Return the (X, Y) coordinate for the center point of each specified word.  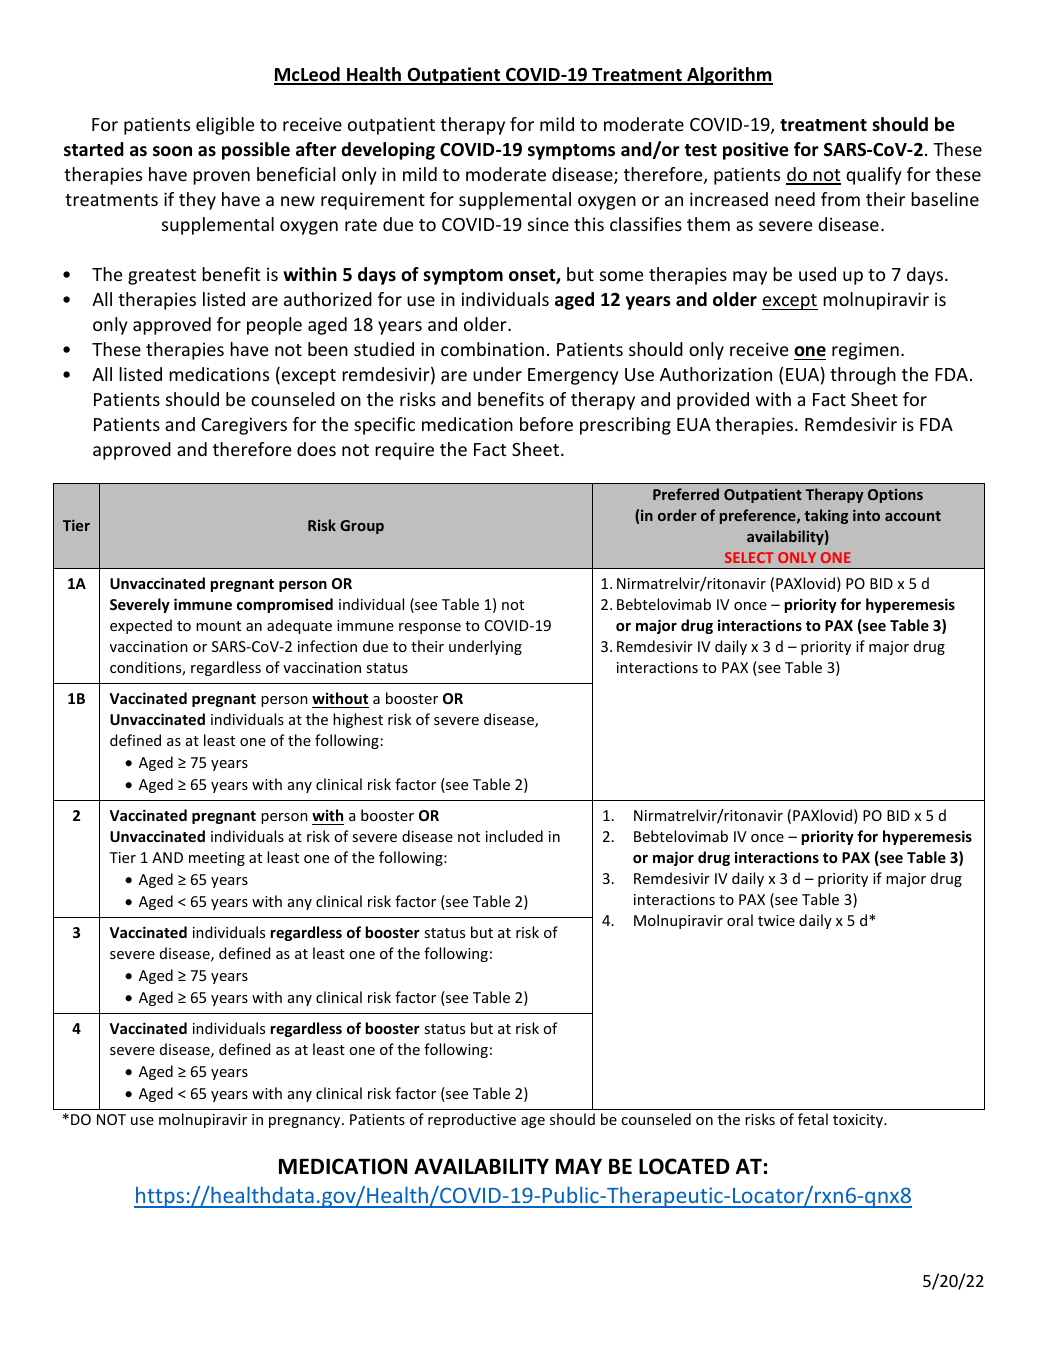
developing (388, 151)
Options (895, 496)
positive (756, 151)
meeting (217, 859)
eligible (225, 126)
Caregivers (244, 426)
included (514, 836)
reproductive (472, 1120)
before (546, 424)
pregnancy (306, 1122)
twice (776, 920)
